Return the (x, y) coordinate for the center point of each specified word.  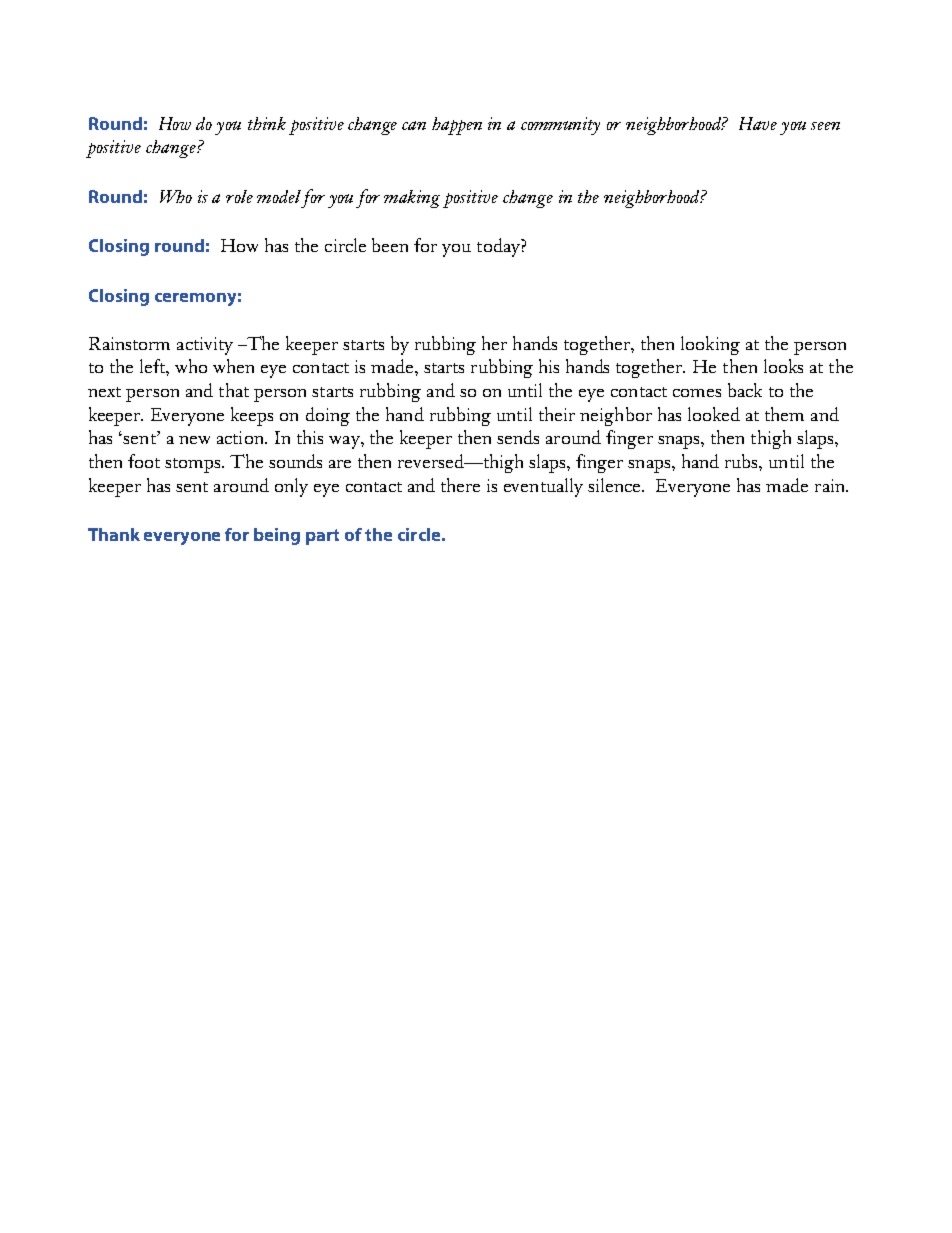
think (267, 123)
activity (205, 346)
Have (758, 123)
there (460, 485)
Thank (114, 534)
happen (457, 126)
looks (783, 366)
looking (710, 345)
